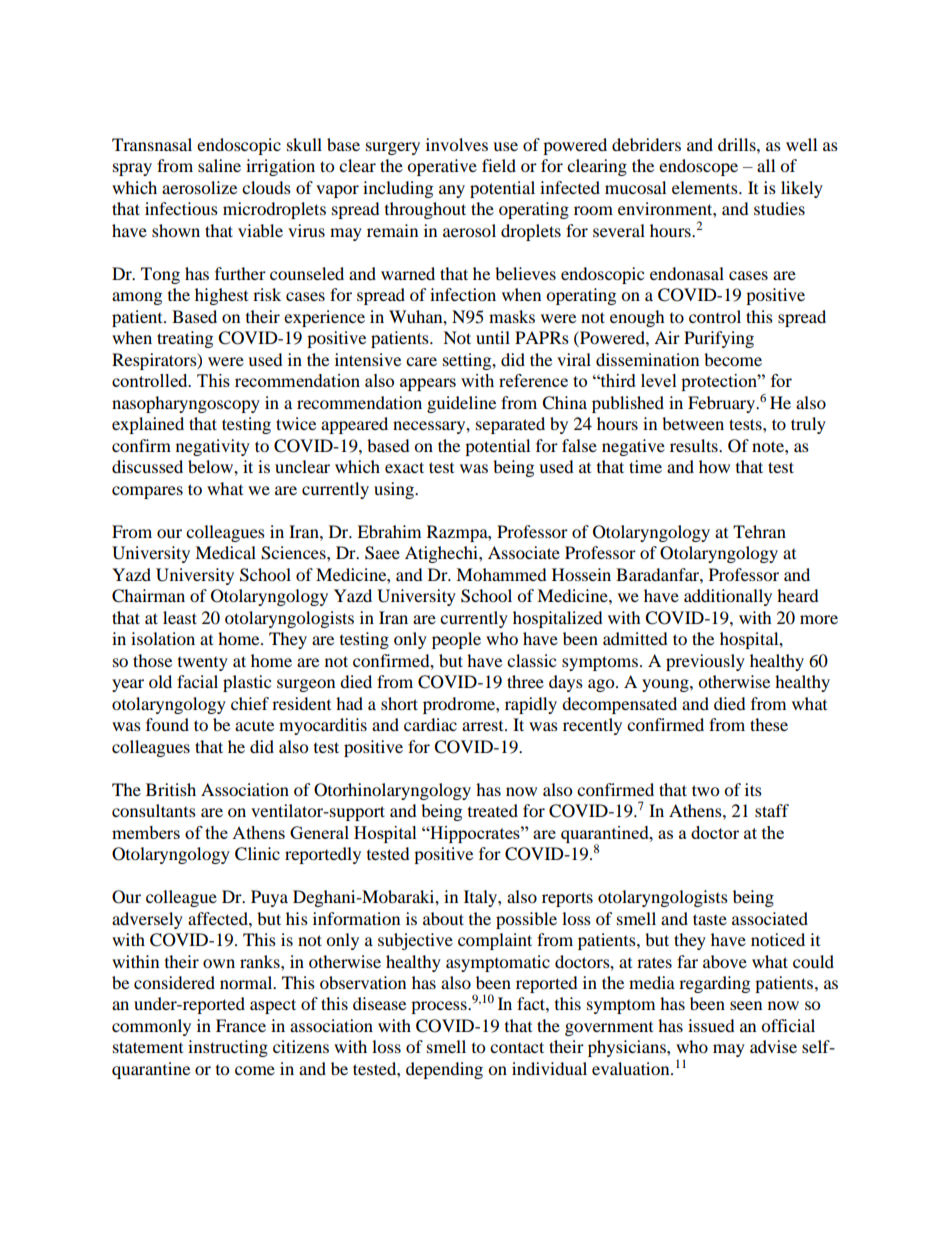 The height and width of the image is (1233, 952). What do you see at coordinates (213, 447) in the image?
I see `negativity` at bounding box center [213, 447].
